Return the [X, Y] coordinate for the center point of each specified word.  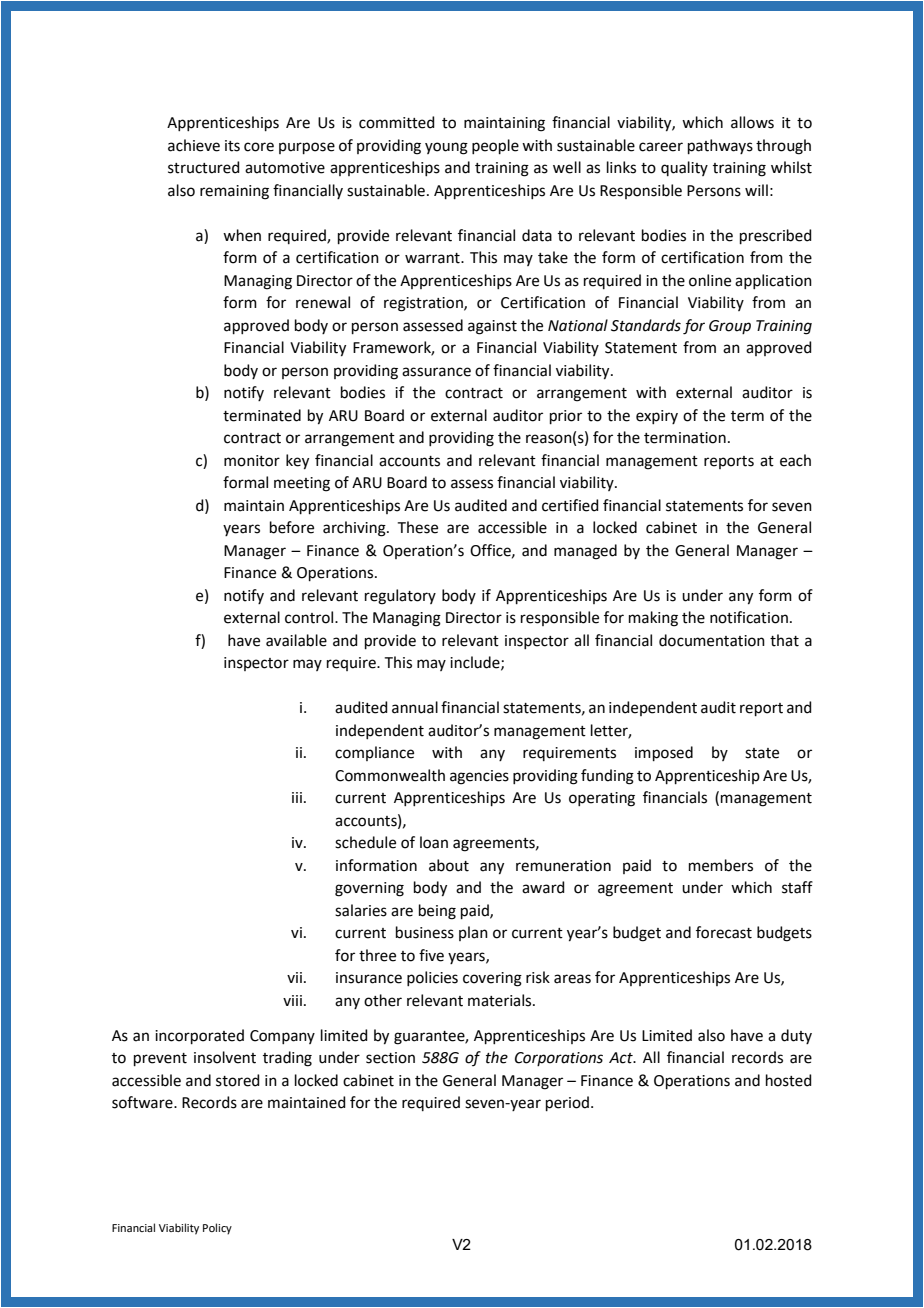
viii [292, 1000]
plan [473, 933]
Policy [217, 1229]
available [296, 640]
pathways [720, 146]
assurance [436, 372]
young [446, 148]
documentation [712, 640]
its [232, 146]
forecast [724, 932]
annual [415, 707]
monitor [252, 461]
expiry [657, 417]
